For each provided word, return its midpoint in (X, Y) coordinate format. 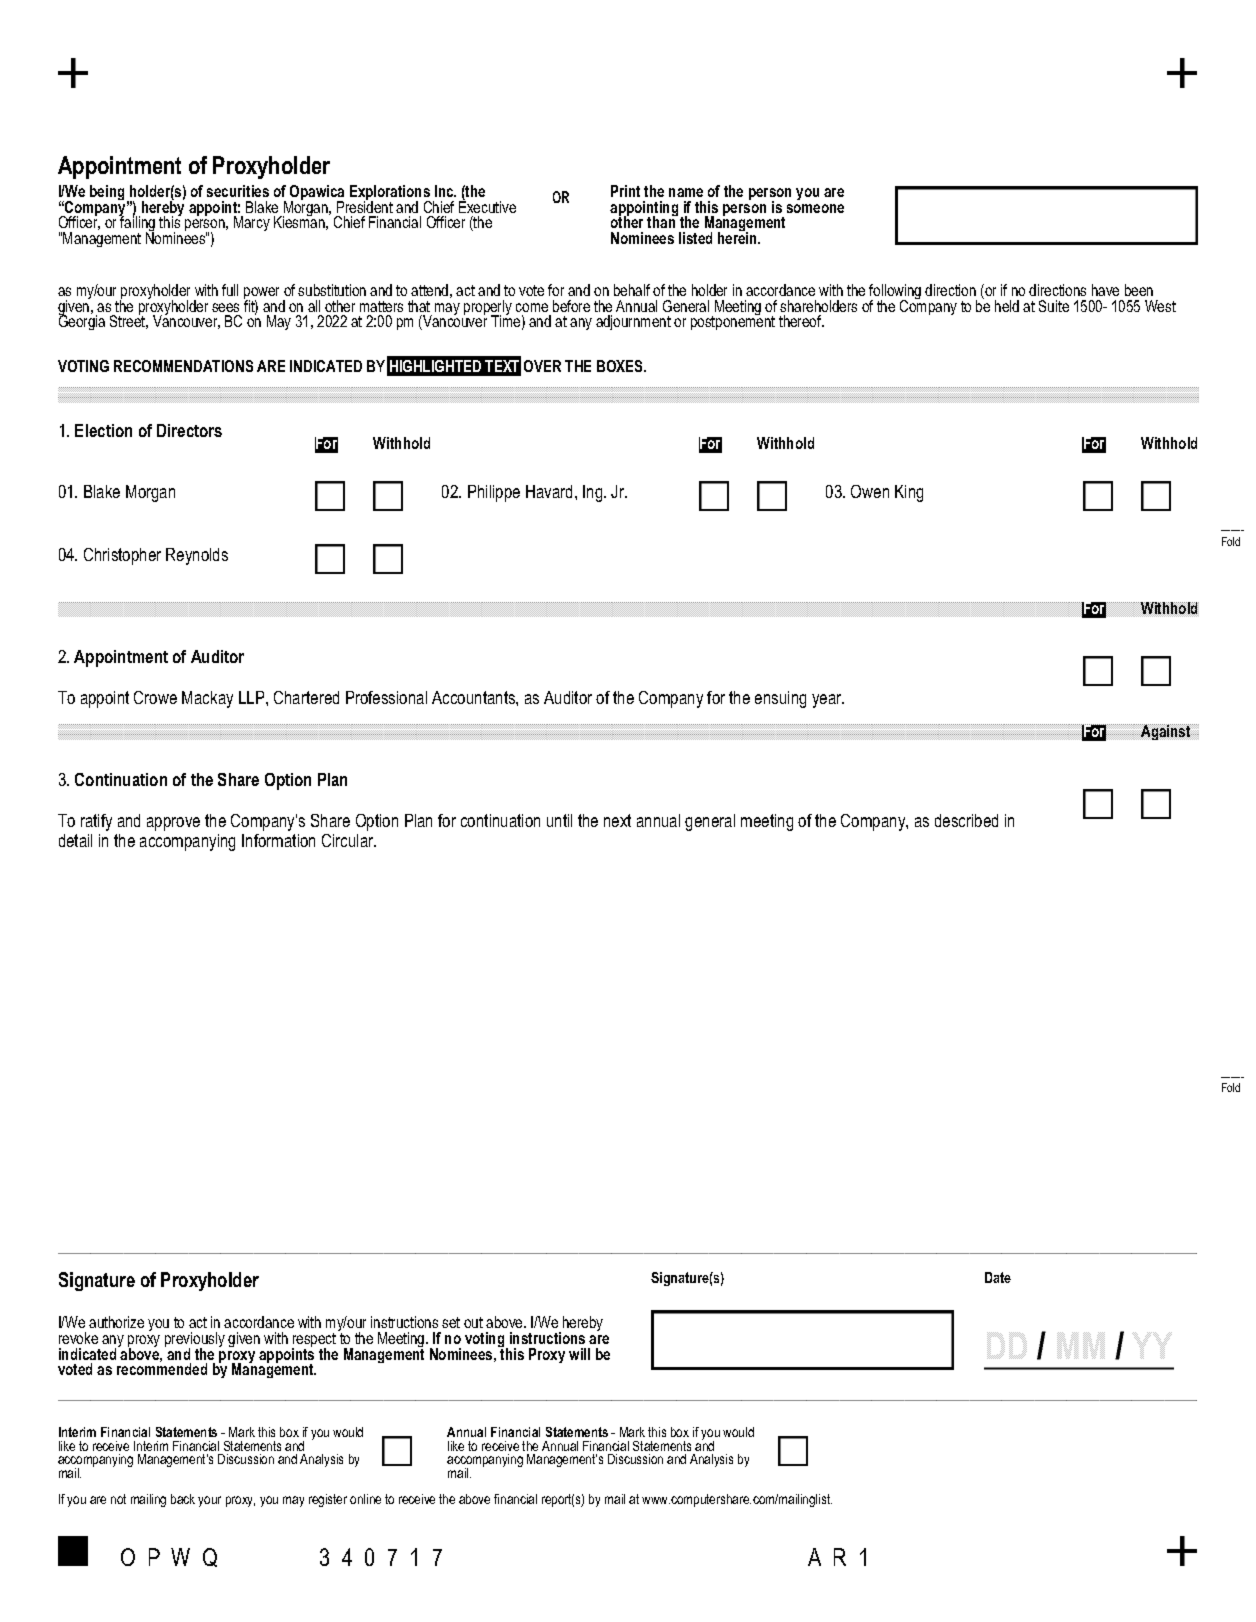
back (183, 1499)
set (451, 1322)
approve (173, 824)
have (1105, 290)
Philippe (494, 493)
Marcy (252, 223)
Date (998, 1277)
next (617, 820)
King (909, 493)
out (473, 1322)
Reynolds (197, 556)
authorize (116, 1322)
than (662, 221)
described (966, 820)
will (579, 1354)
